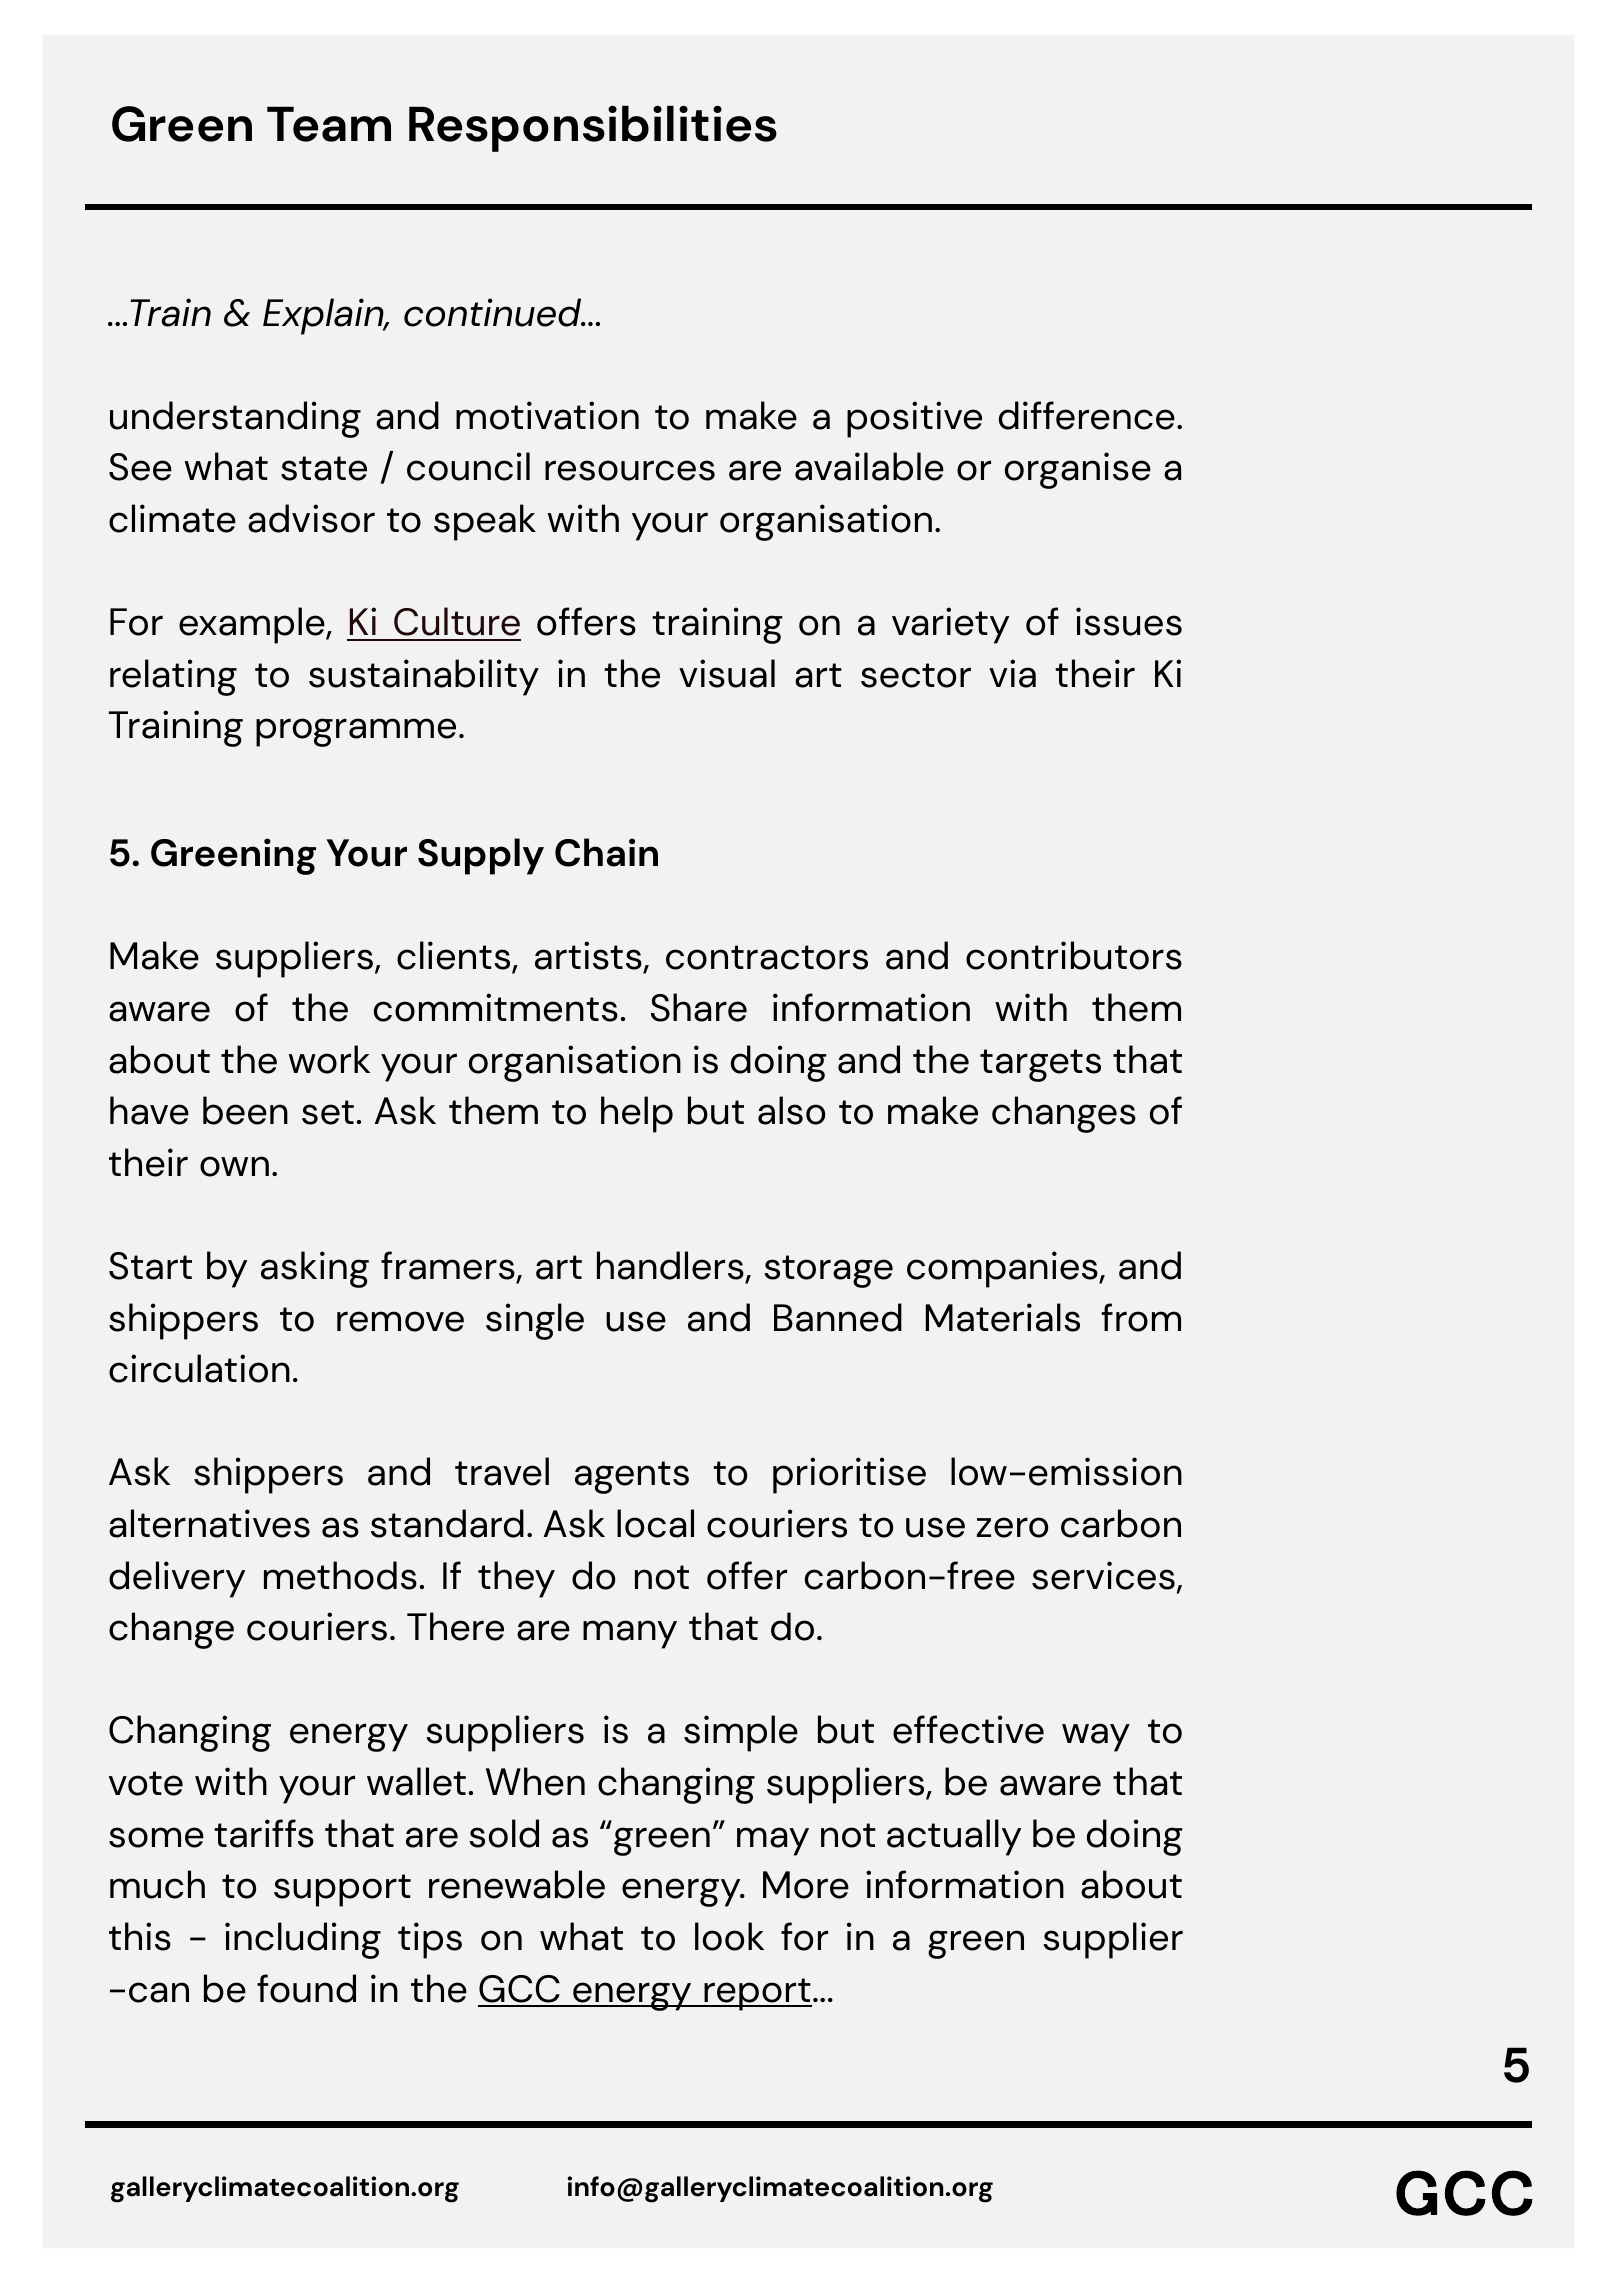 Image resolution: width=1617 pixels, height=2287 pixels. What do you see at coordinates (1012, 1527) in the screenshot?
I see `zero` at bounding box center [1012, 1527].
